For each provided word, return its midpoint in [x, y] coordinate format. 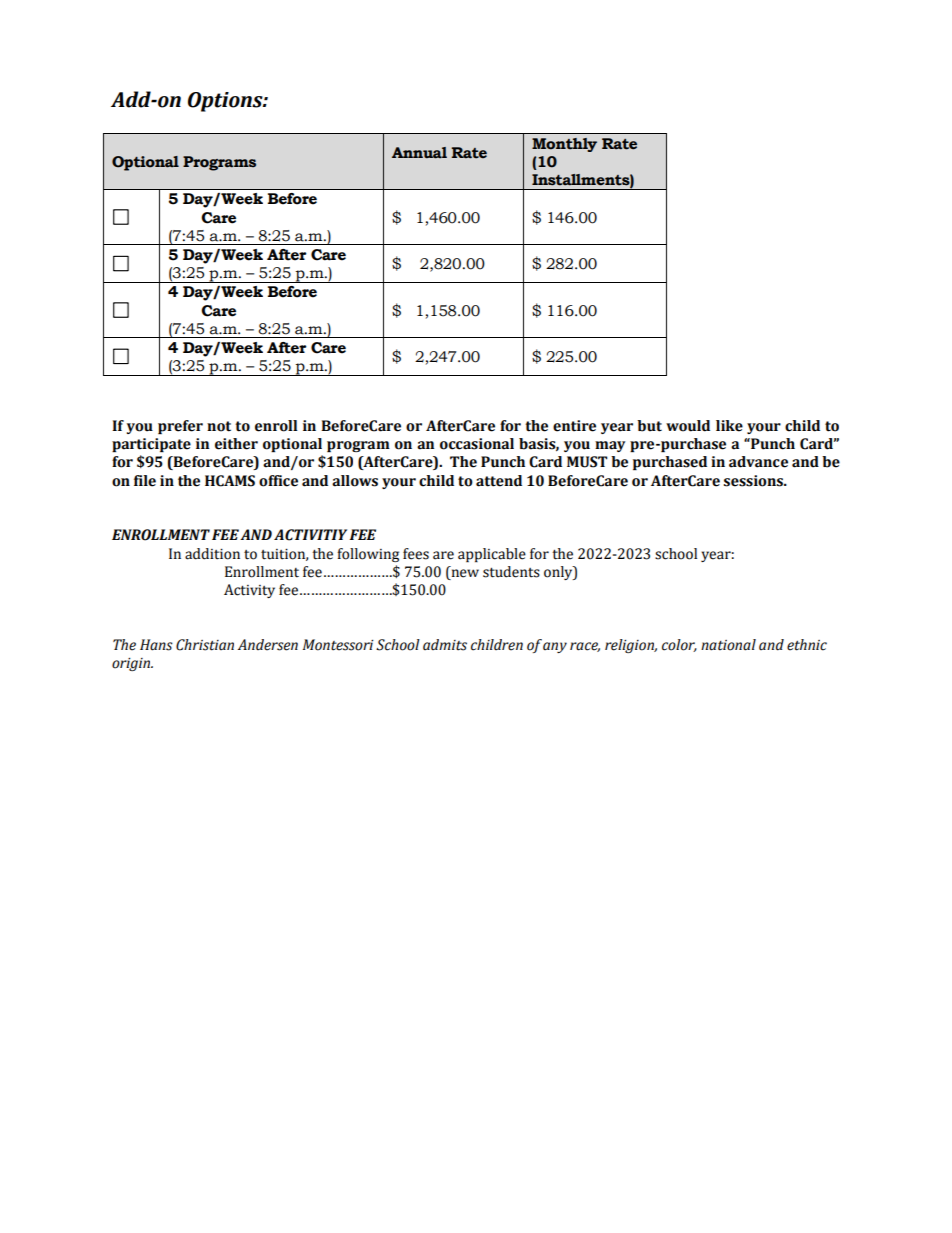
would [688, 426]
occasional [477, 444]
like [729, 426]
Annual [419, 153]
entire [574, 426]
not [219, 426]
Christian [205, 645]
